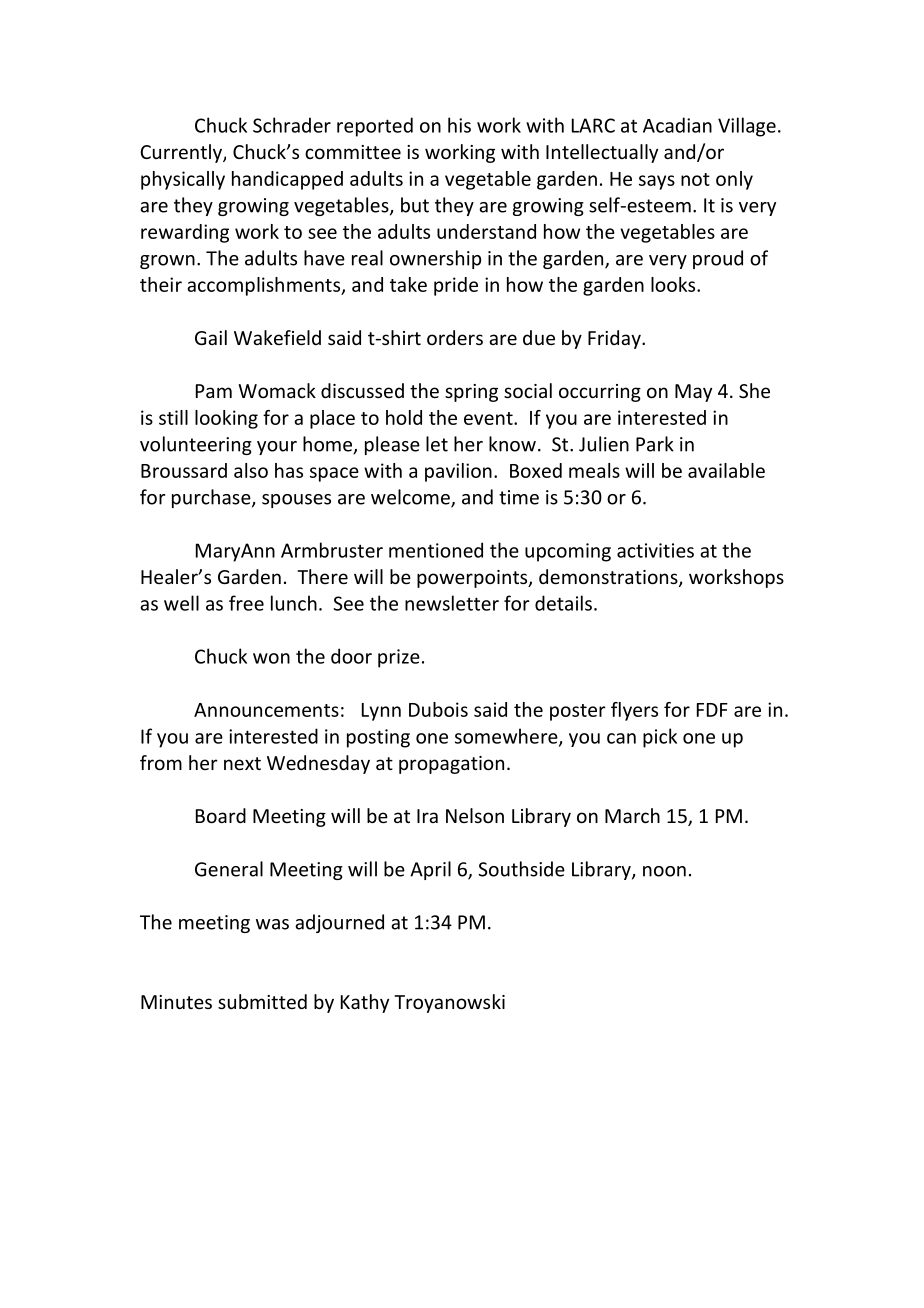 The height and width of the screenshot is (1308, 924). I want to click on Park, so click(655, 444).
